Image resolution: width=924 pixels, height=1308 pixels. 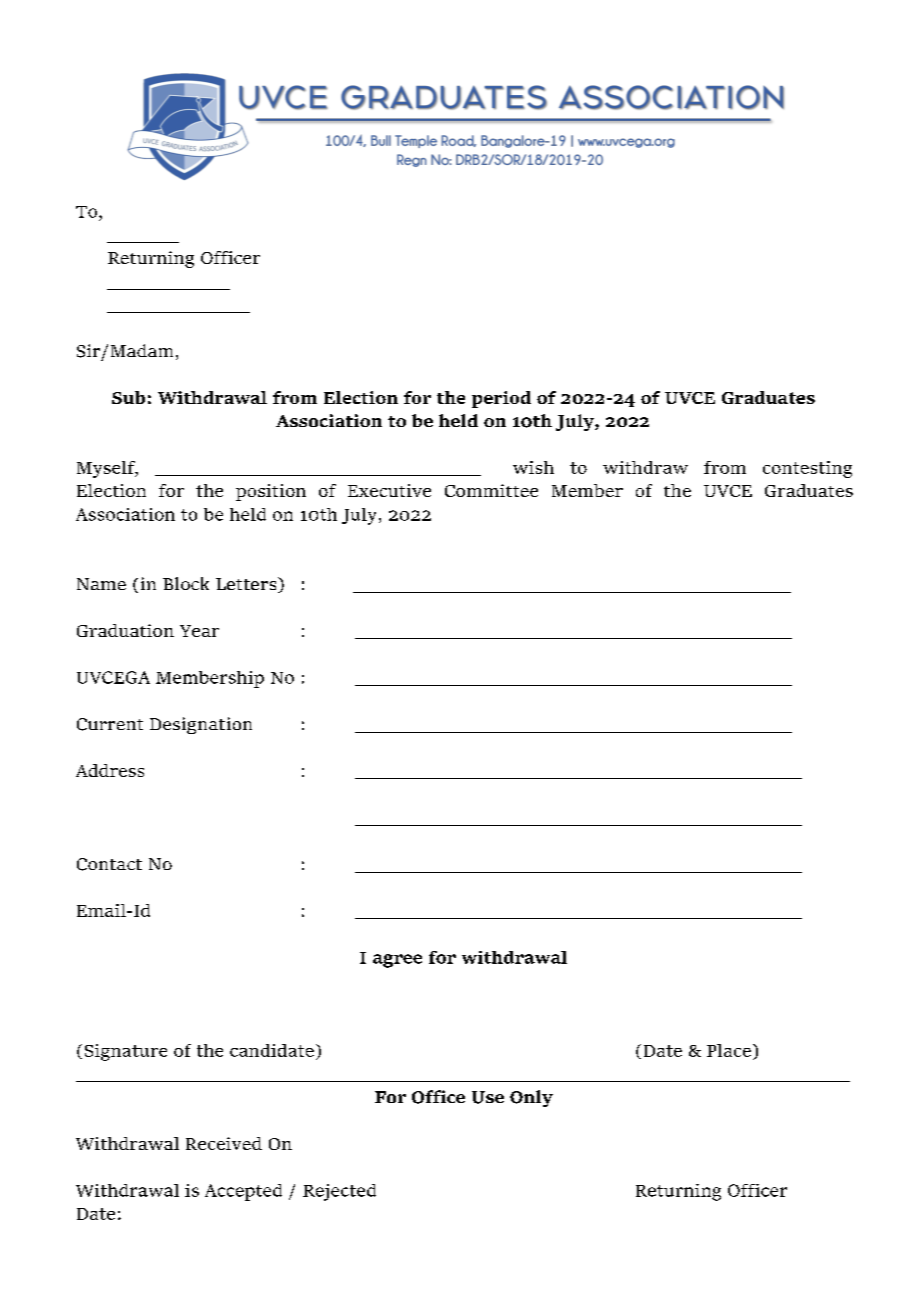 I want to click on period, so click(x=501, y=399).
